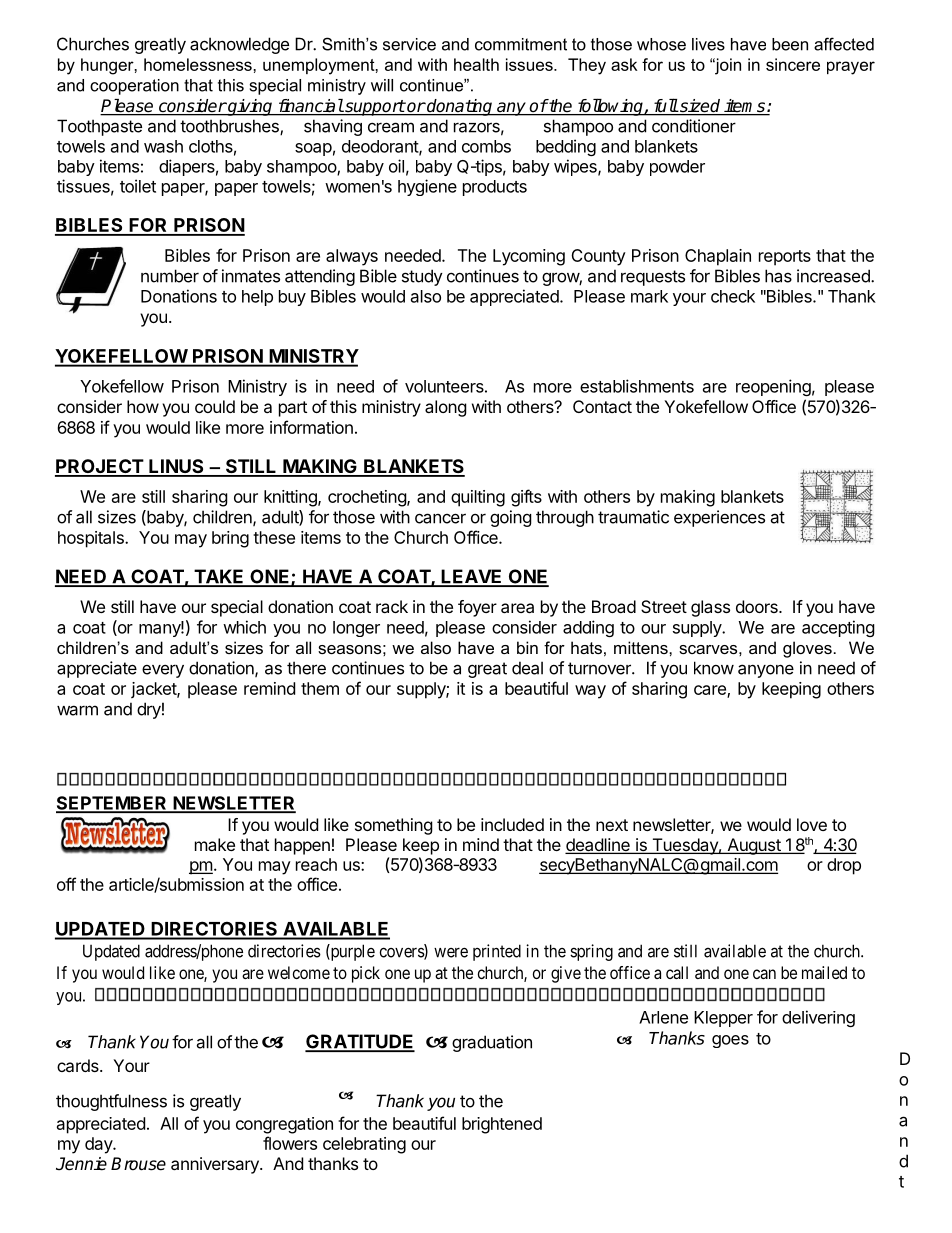  I want to click on number, so click(170, 276).
